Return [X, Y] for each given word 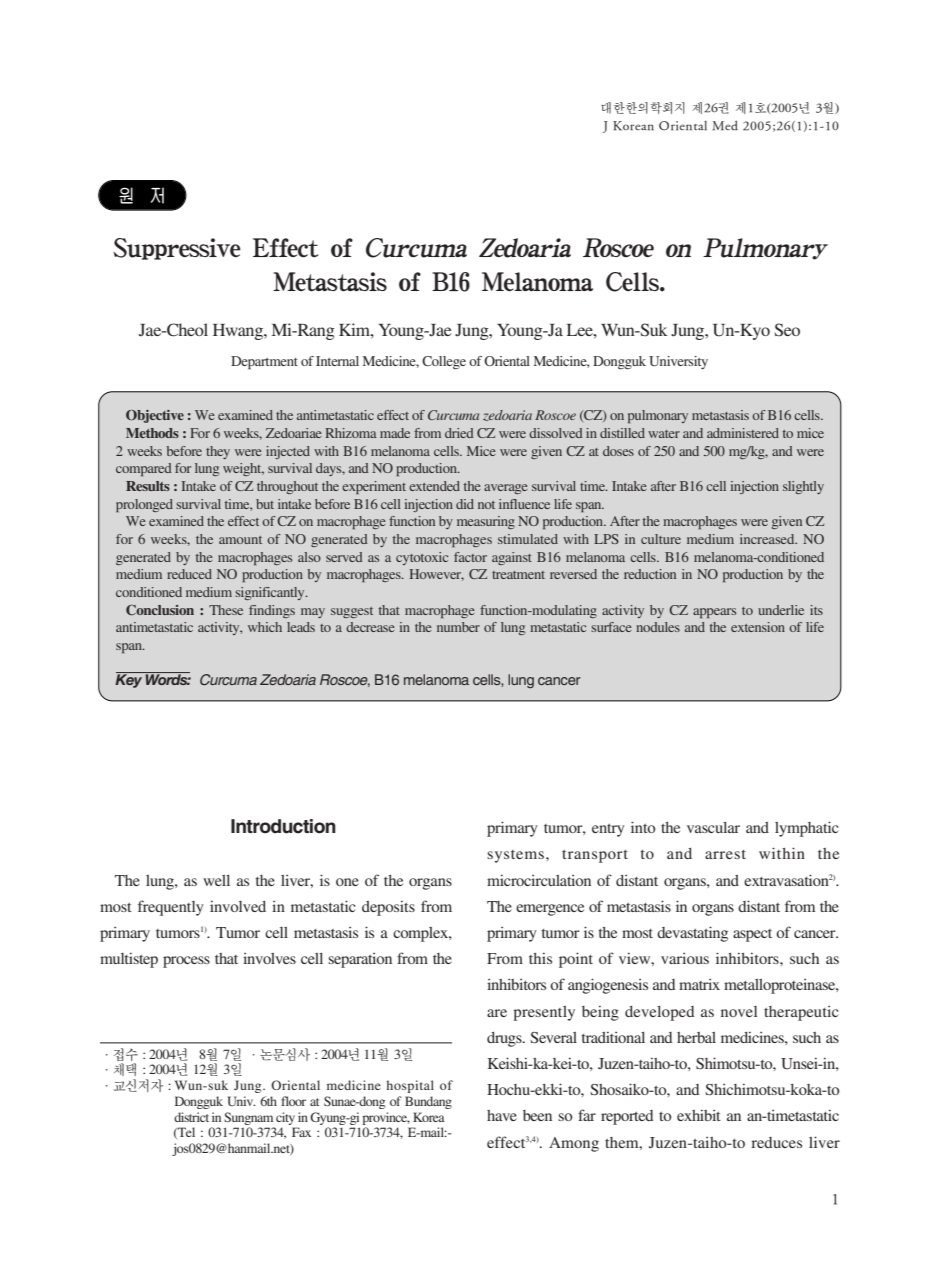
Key [129, 680]
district [191, 1117]
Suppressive [177, 249]
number [458, 627]
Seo [787, 330]
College [444, 363]
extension [758, 627]
